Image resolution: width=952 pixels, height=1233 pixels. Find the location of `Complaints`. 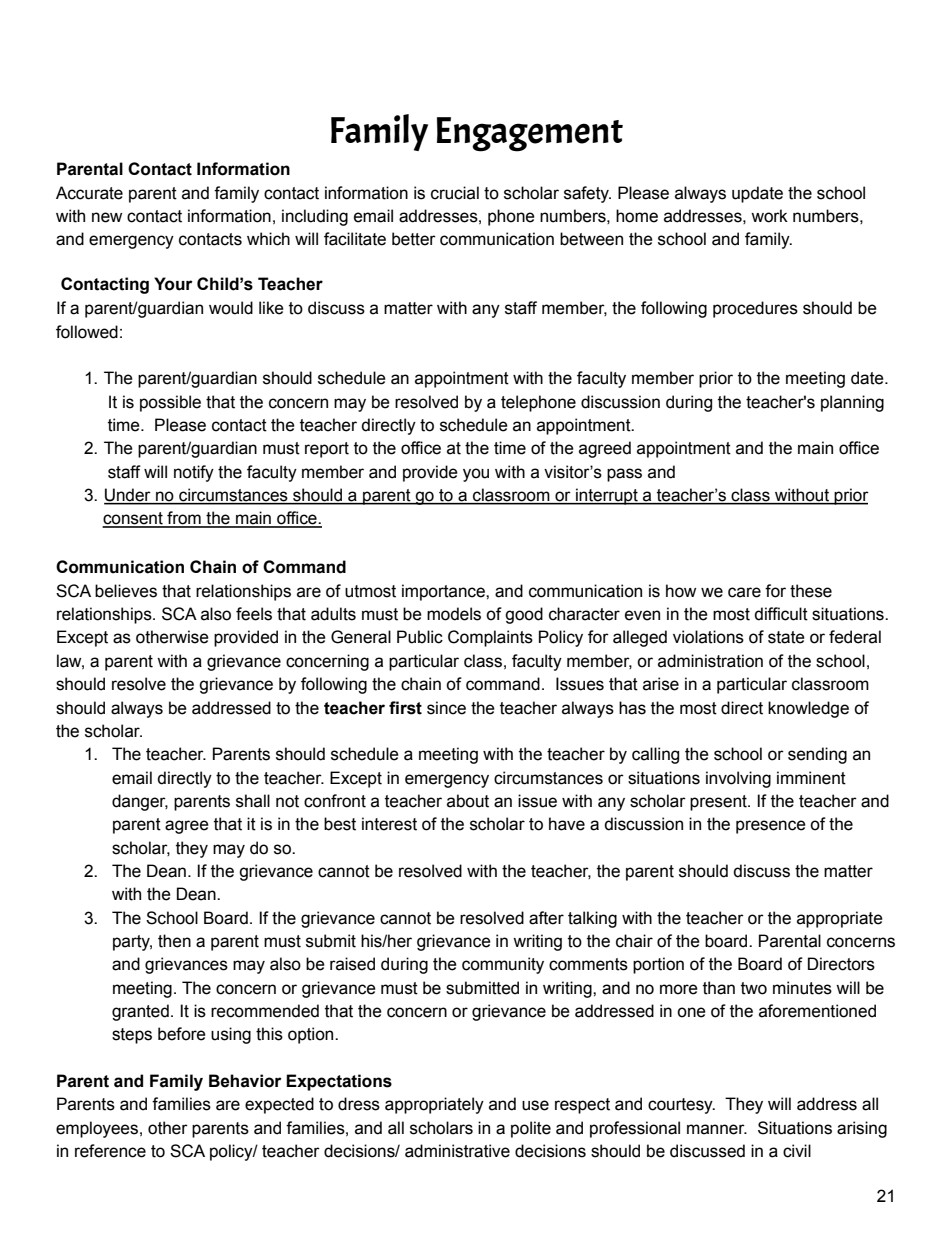

Complaints is located at coordinates (490, 638).
